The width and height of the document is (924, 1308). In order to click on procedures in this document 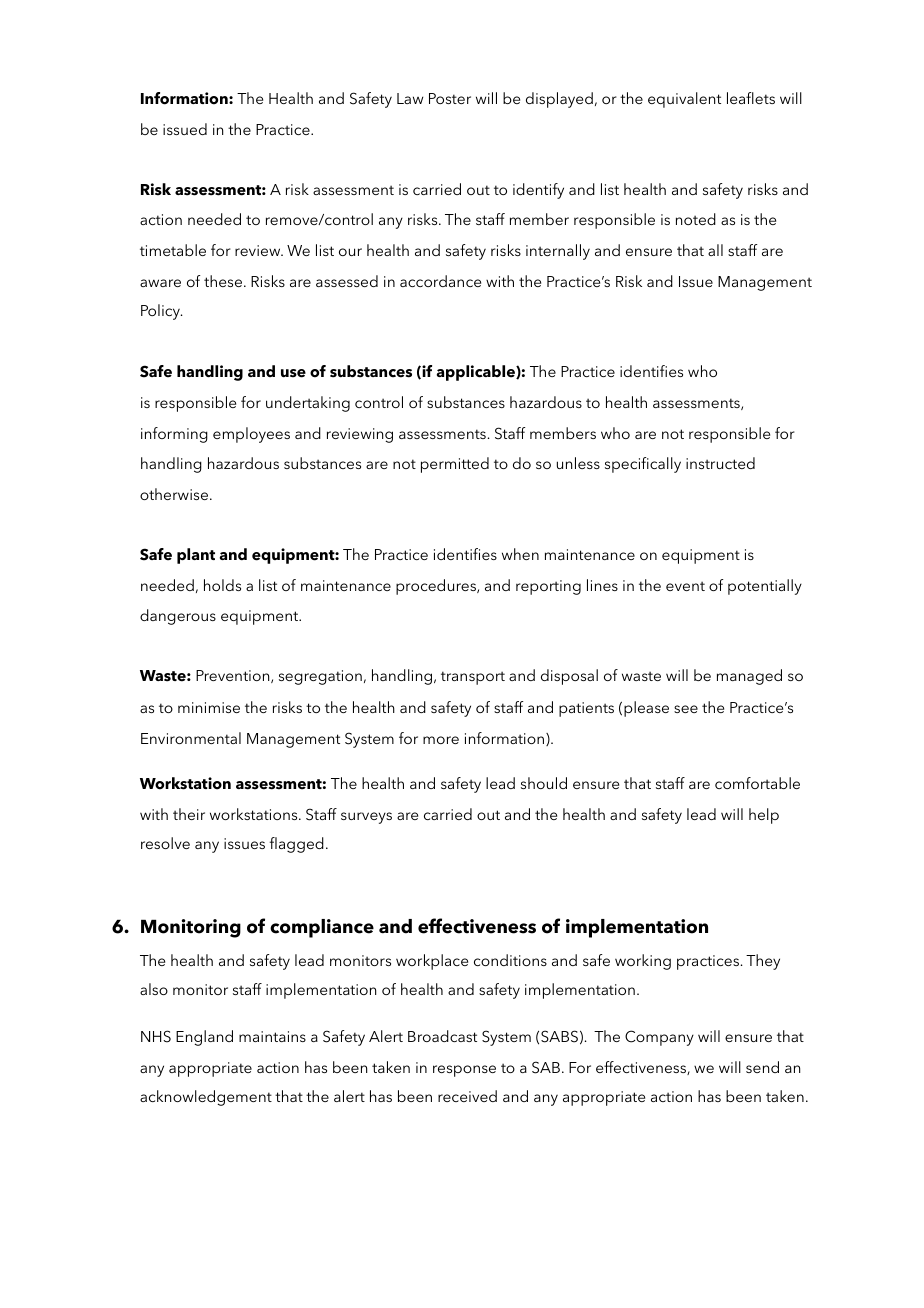, I will do `click(437, 587)`.
